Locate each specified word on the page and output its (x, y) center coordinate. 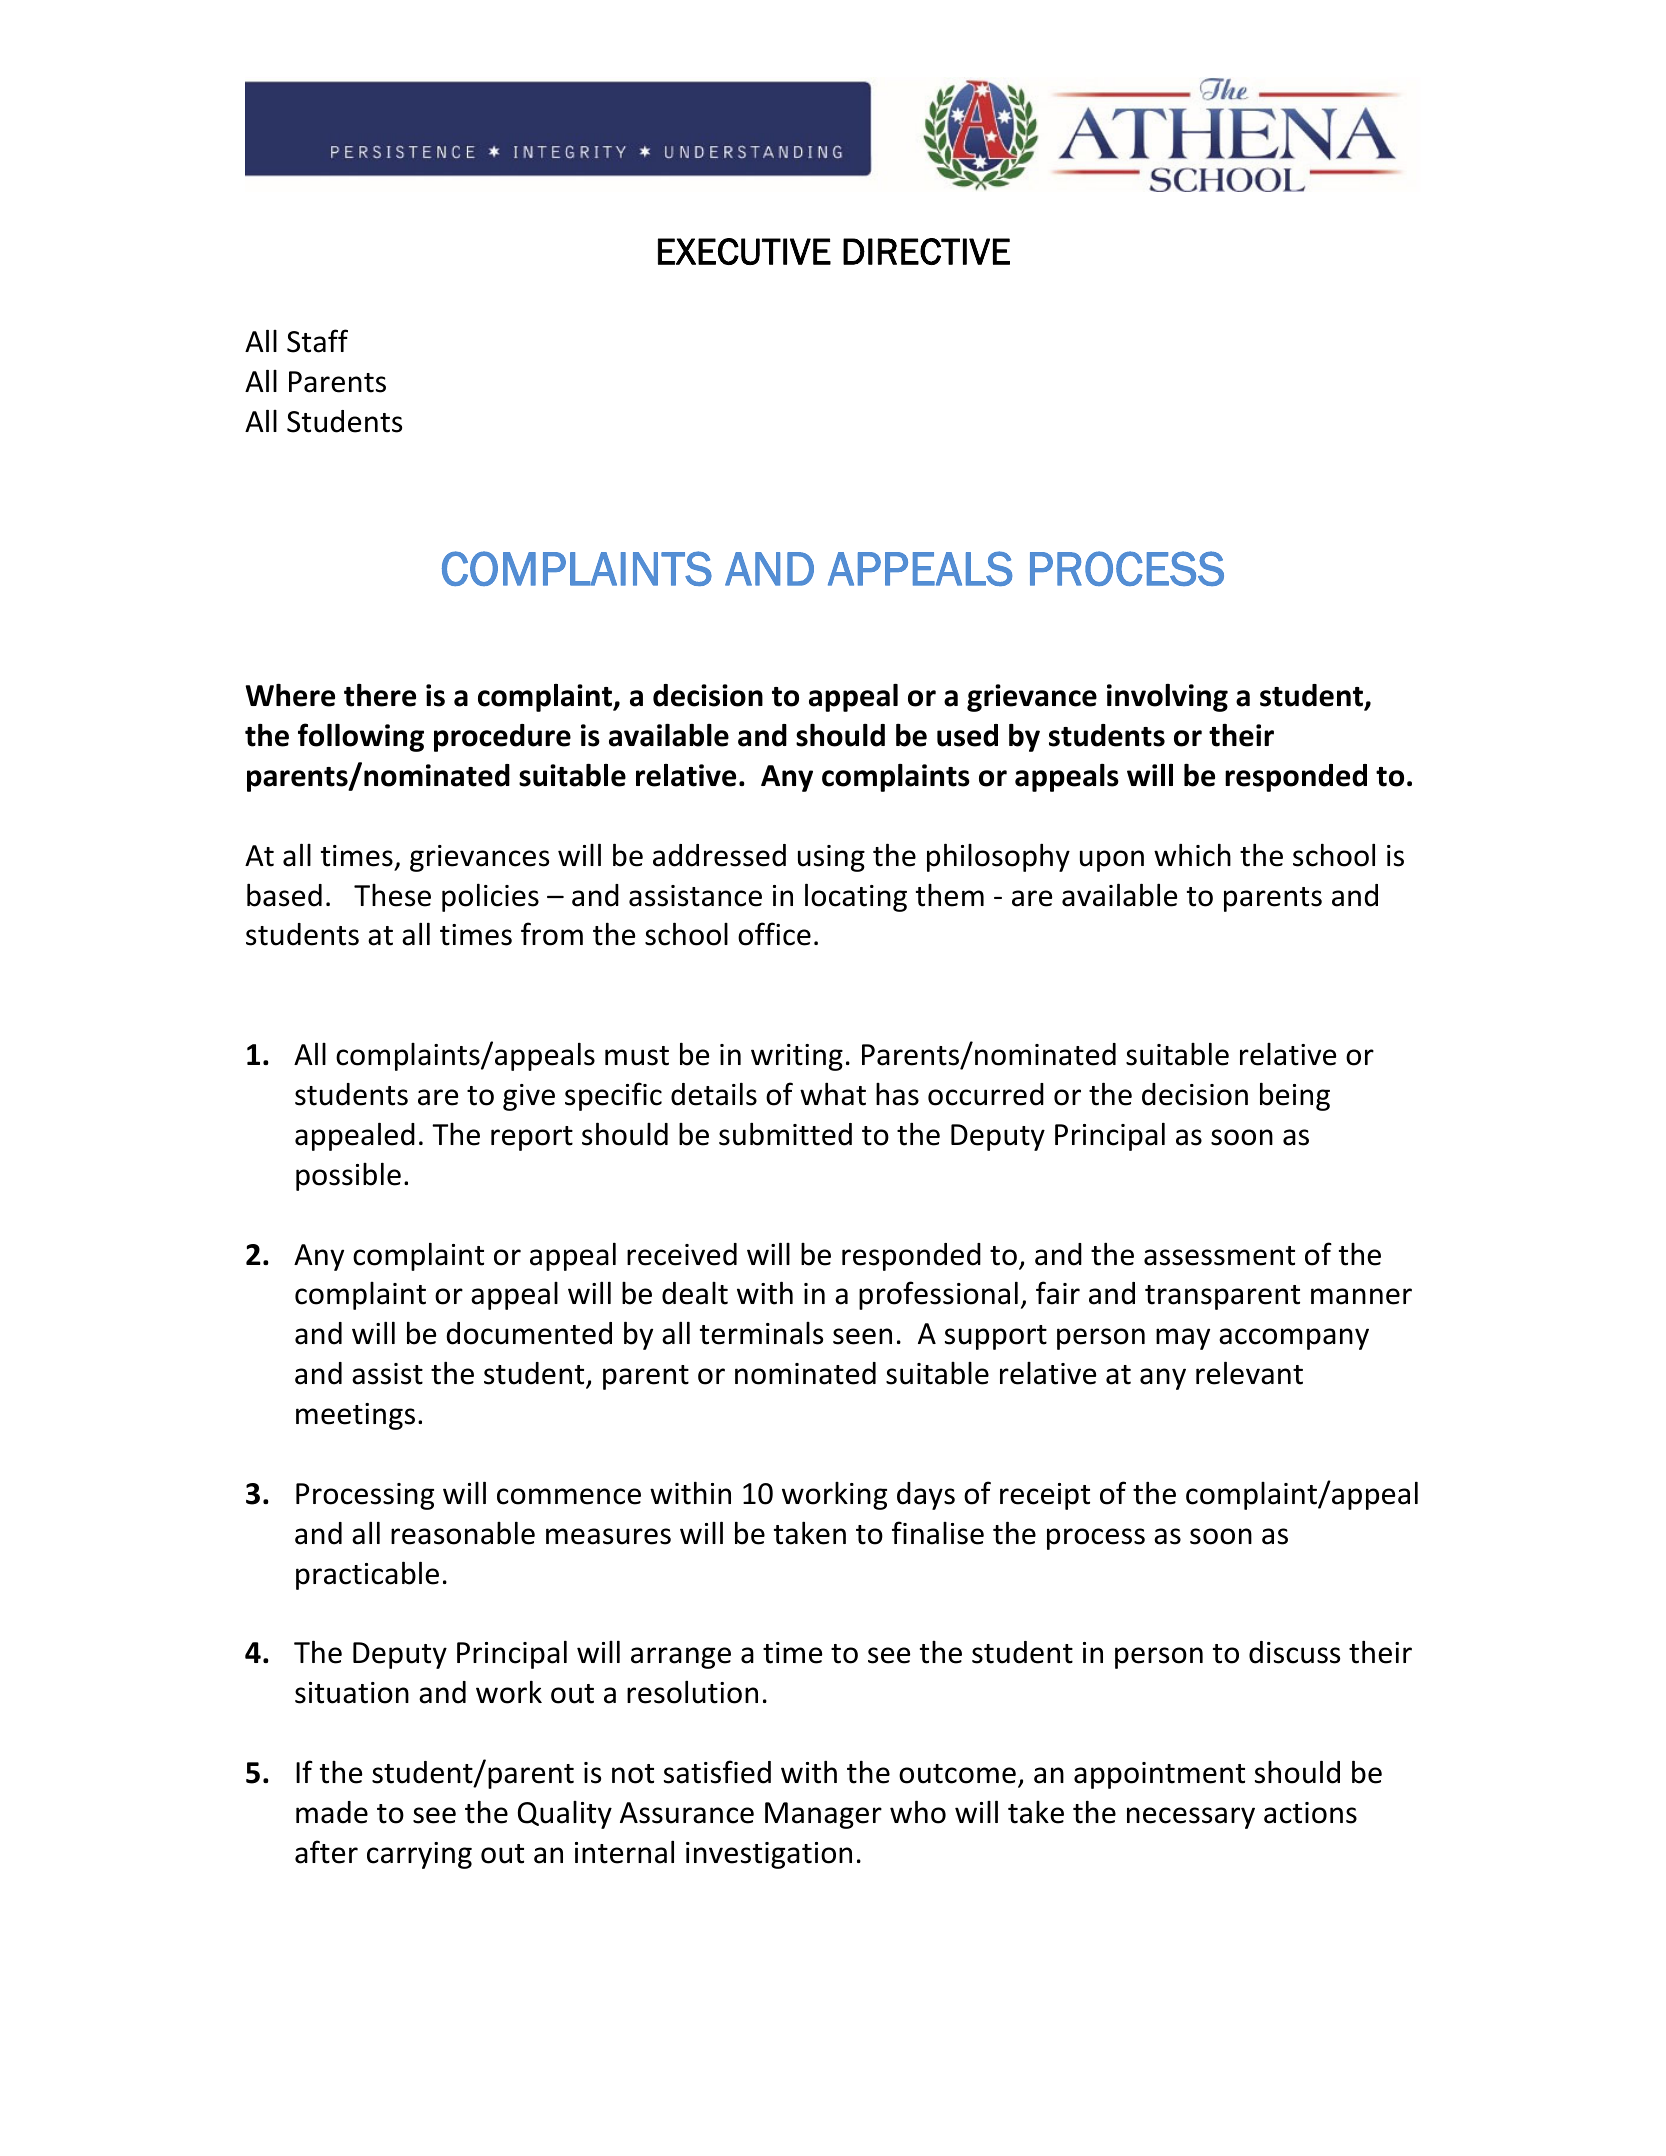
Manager (823, 1815)
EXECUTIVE (744, 251)
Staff (317, 341)
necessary (1191, 1818)
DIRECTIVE (926, 251)
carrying (419, 1855)
